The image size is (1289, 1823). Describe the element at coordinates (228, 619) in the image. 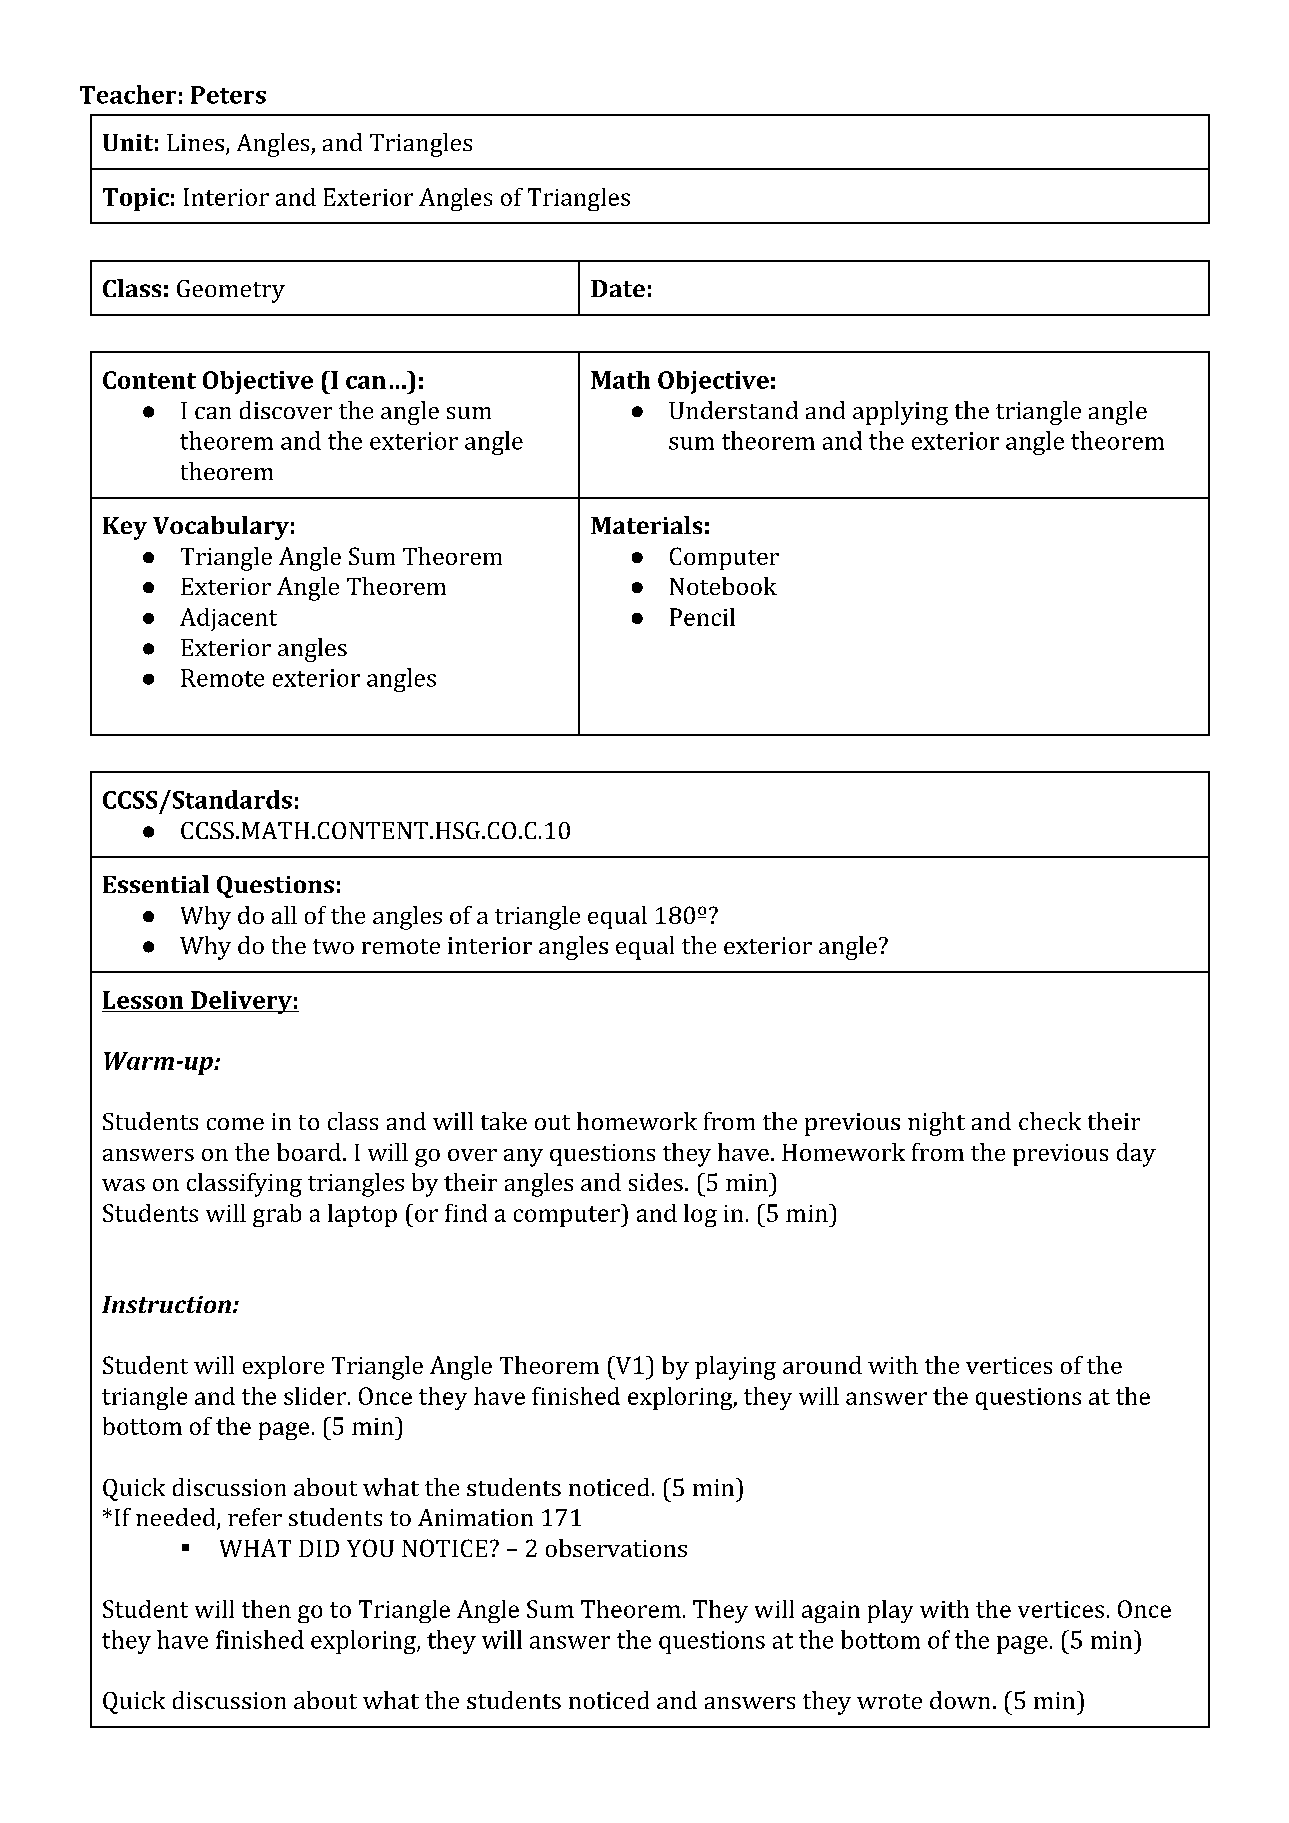

I see `Adjacent` at that location.
